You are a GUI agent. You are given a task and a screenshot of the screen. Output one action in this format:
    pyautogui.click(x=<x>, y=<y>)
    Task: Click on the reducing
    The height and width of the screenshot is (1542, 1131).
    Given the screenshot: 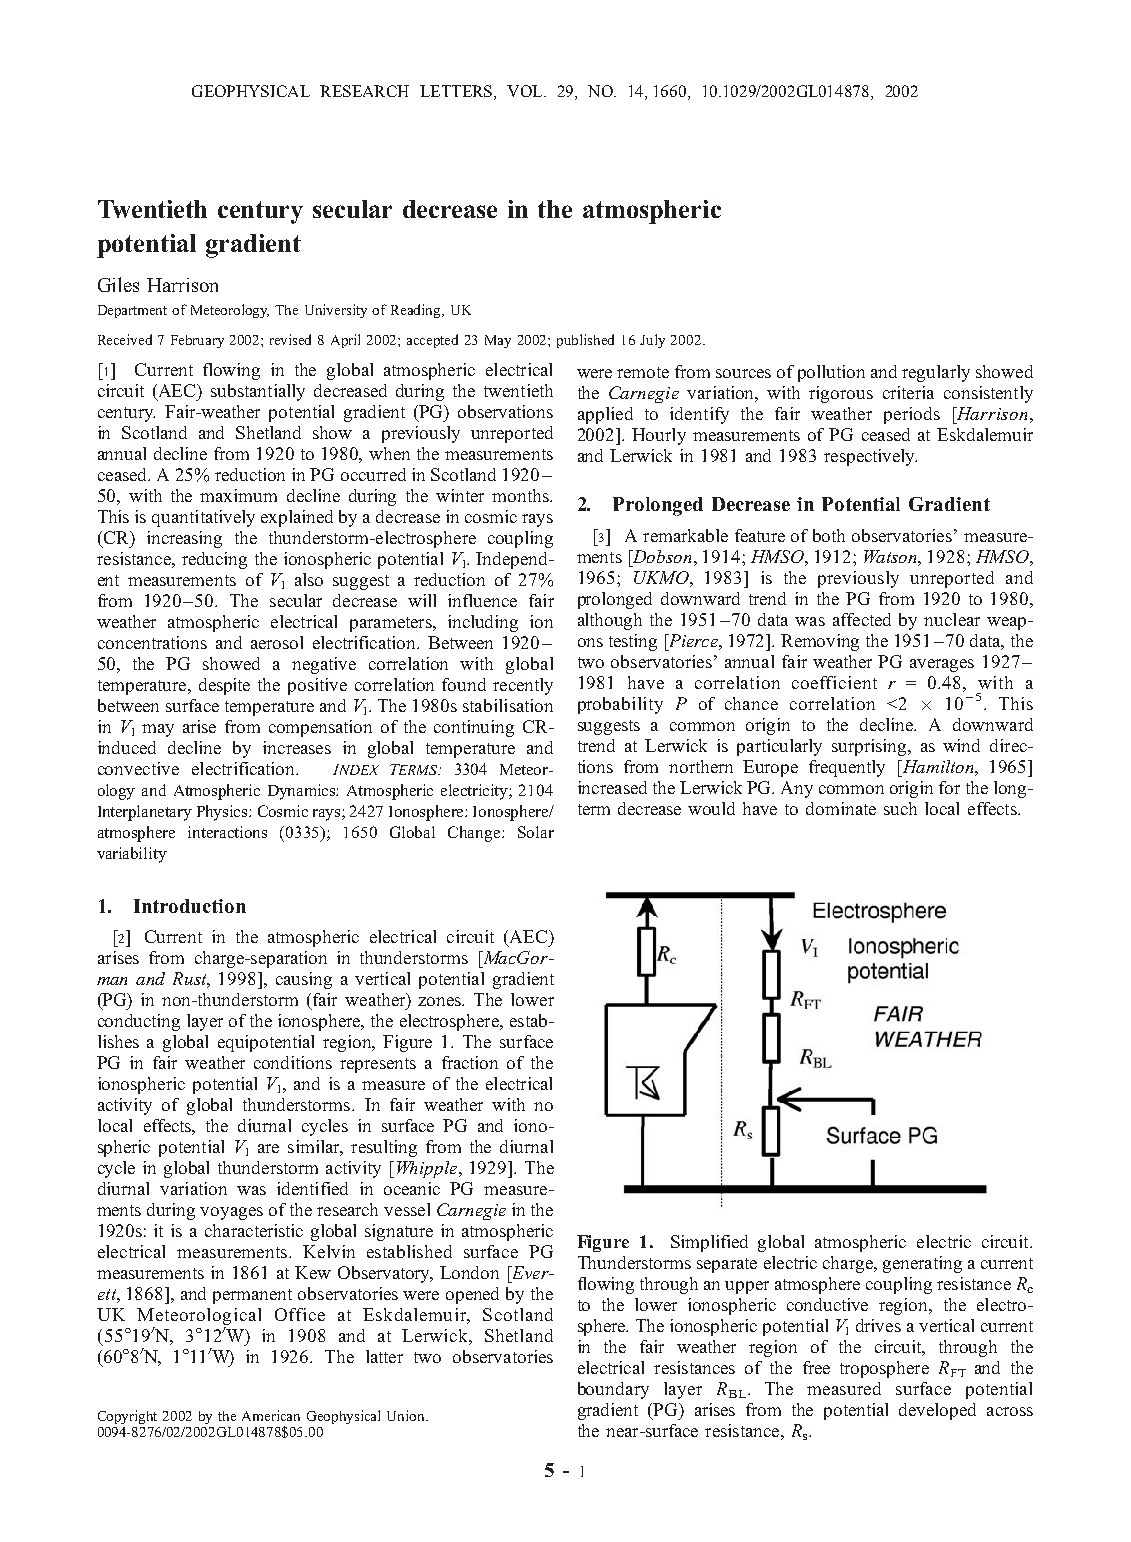 What is the action you would take?
    pyautogui.click(x=214, y=560)
